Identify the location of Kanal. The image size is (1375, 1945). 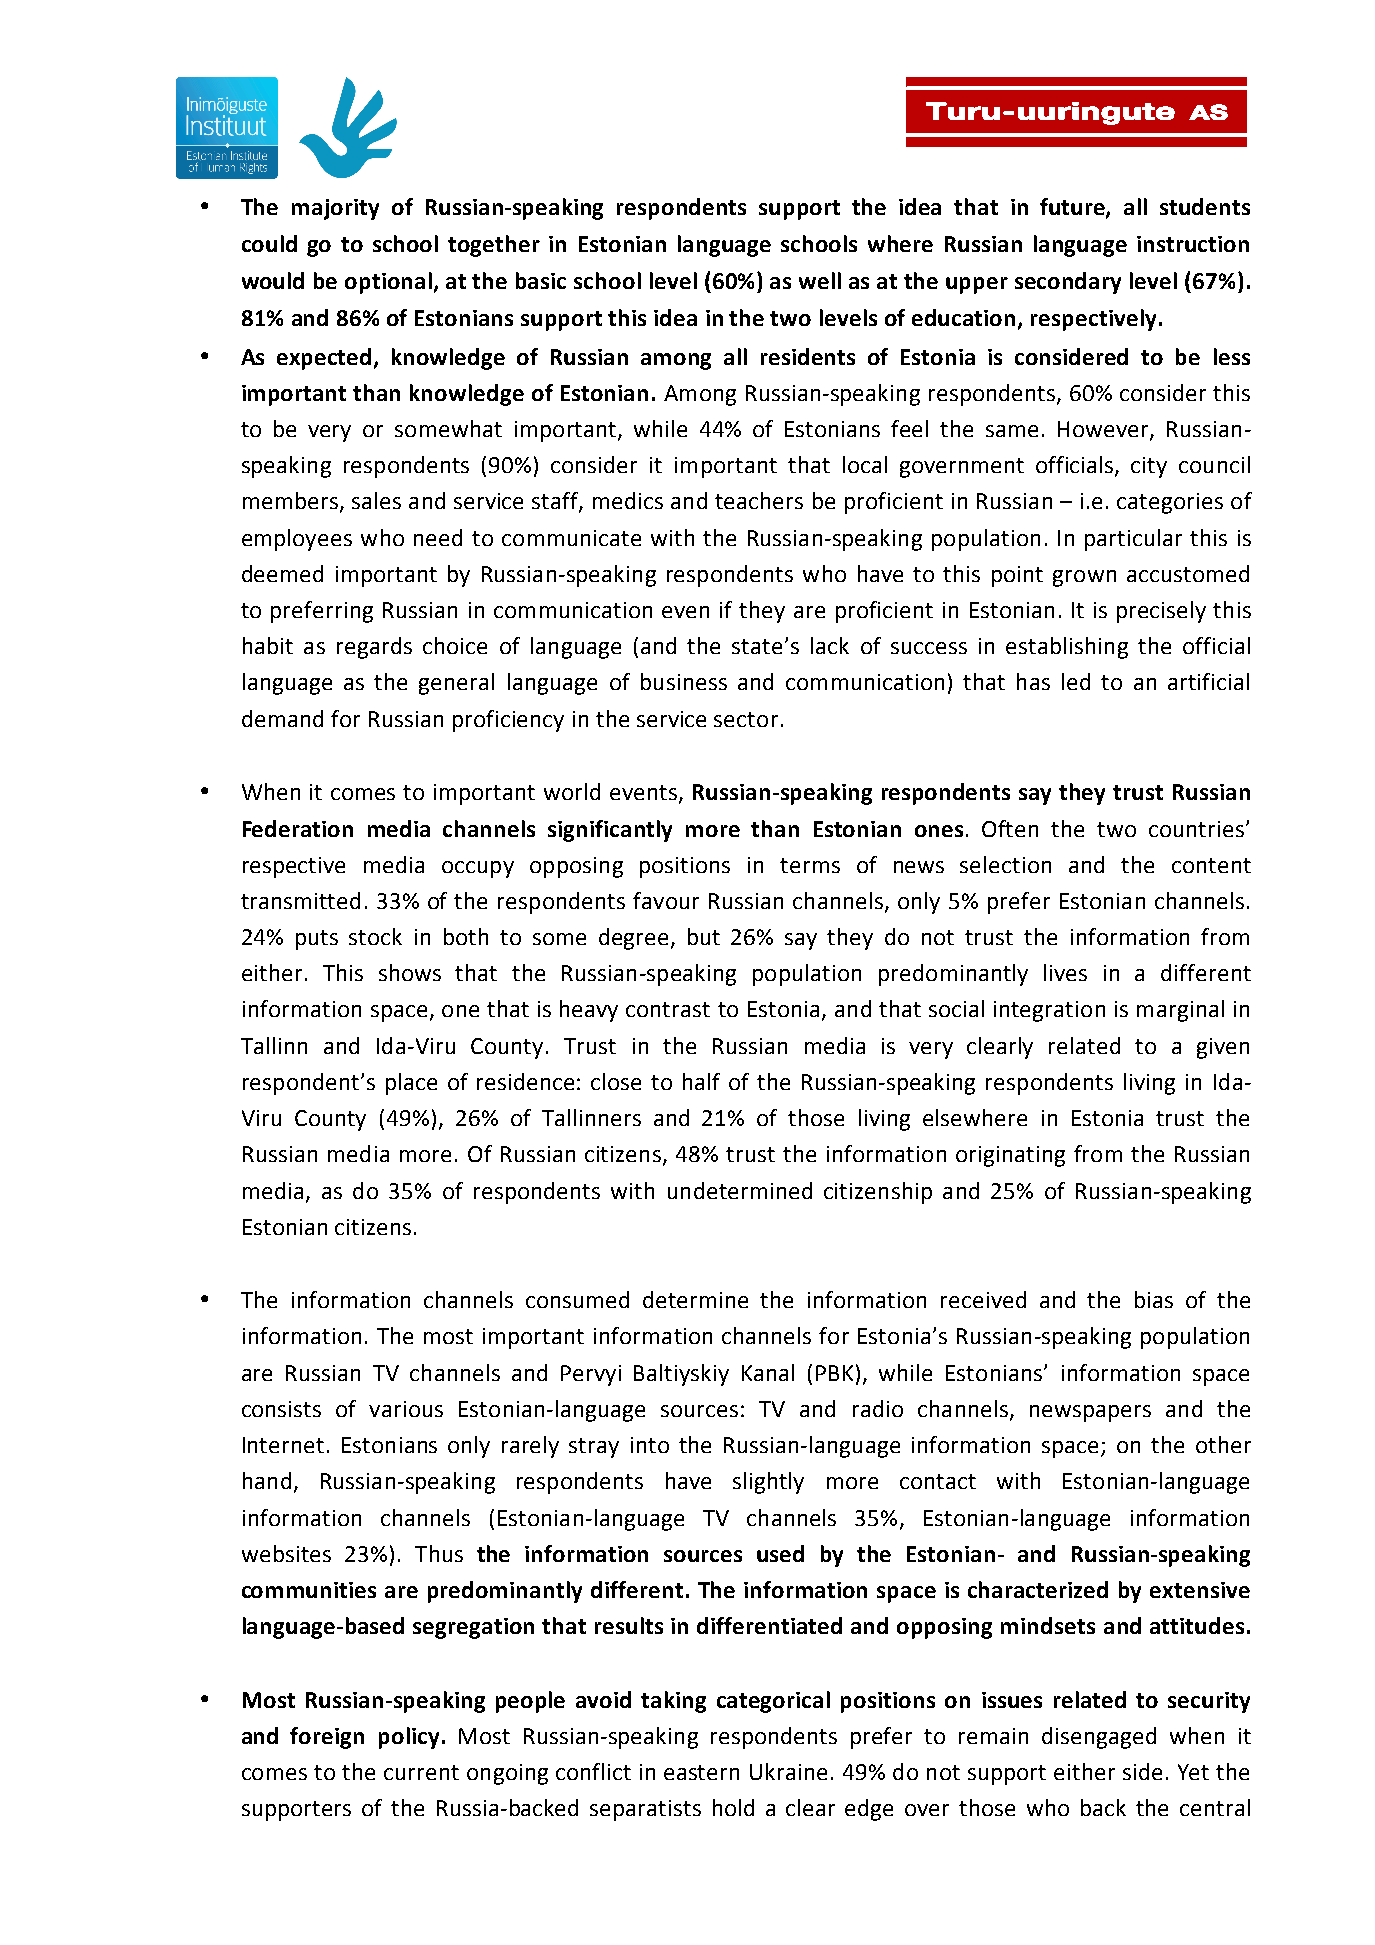
(768, 1372).
